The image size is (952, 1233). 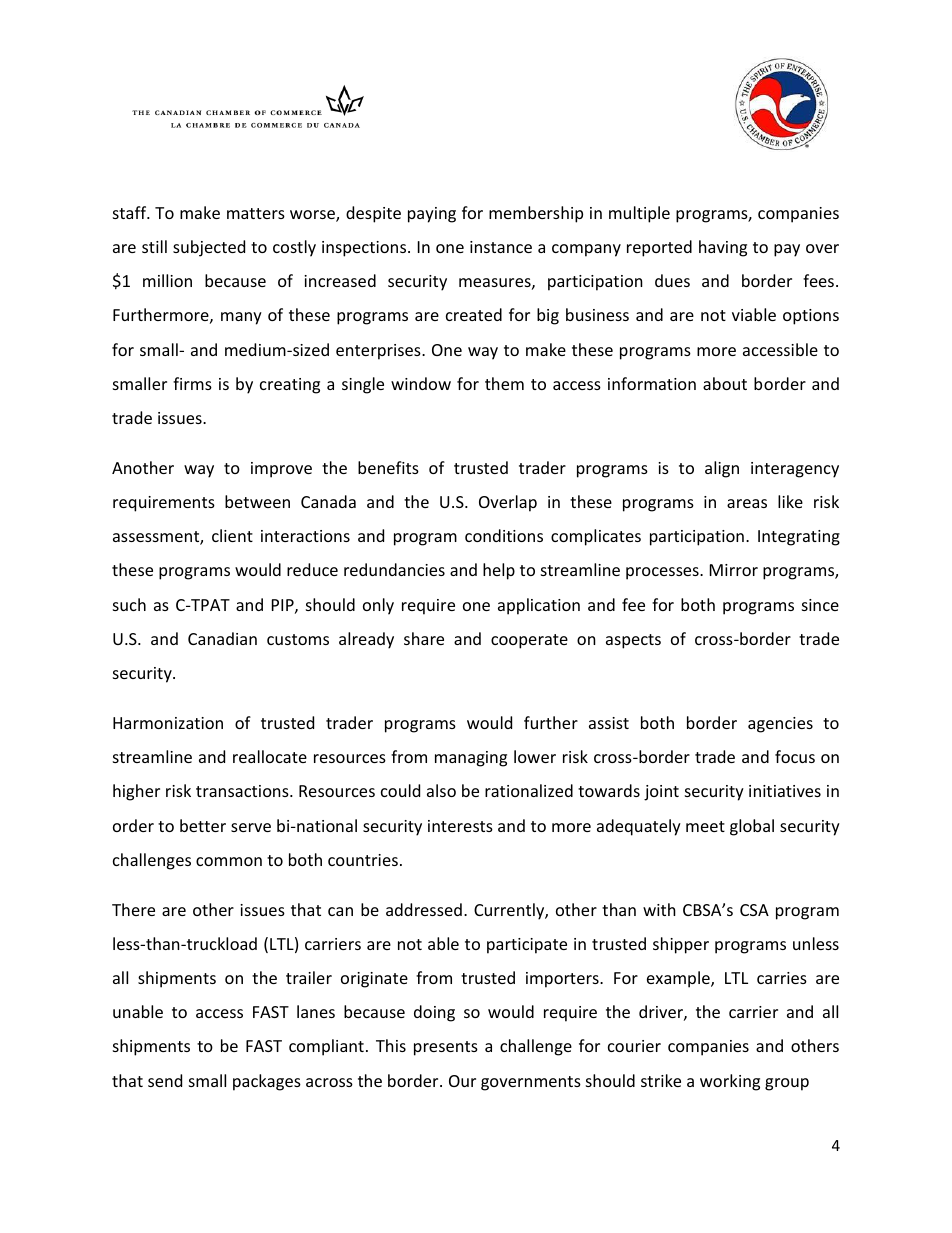 What do you see at coordinates (747, 503) in the screenshot?
I see `areas` at bounding box center [747, 503].
